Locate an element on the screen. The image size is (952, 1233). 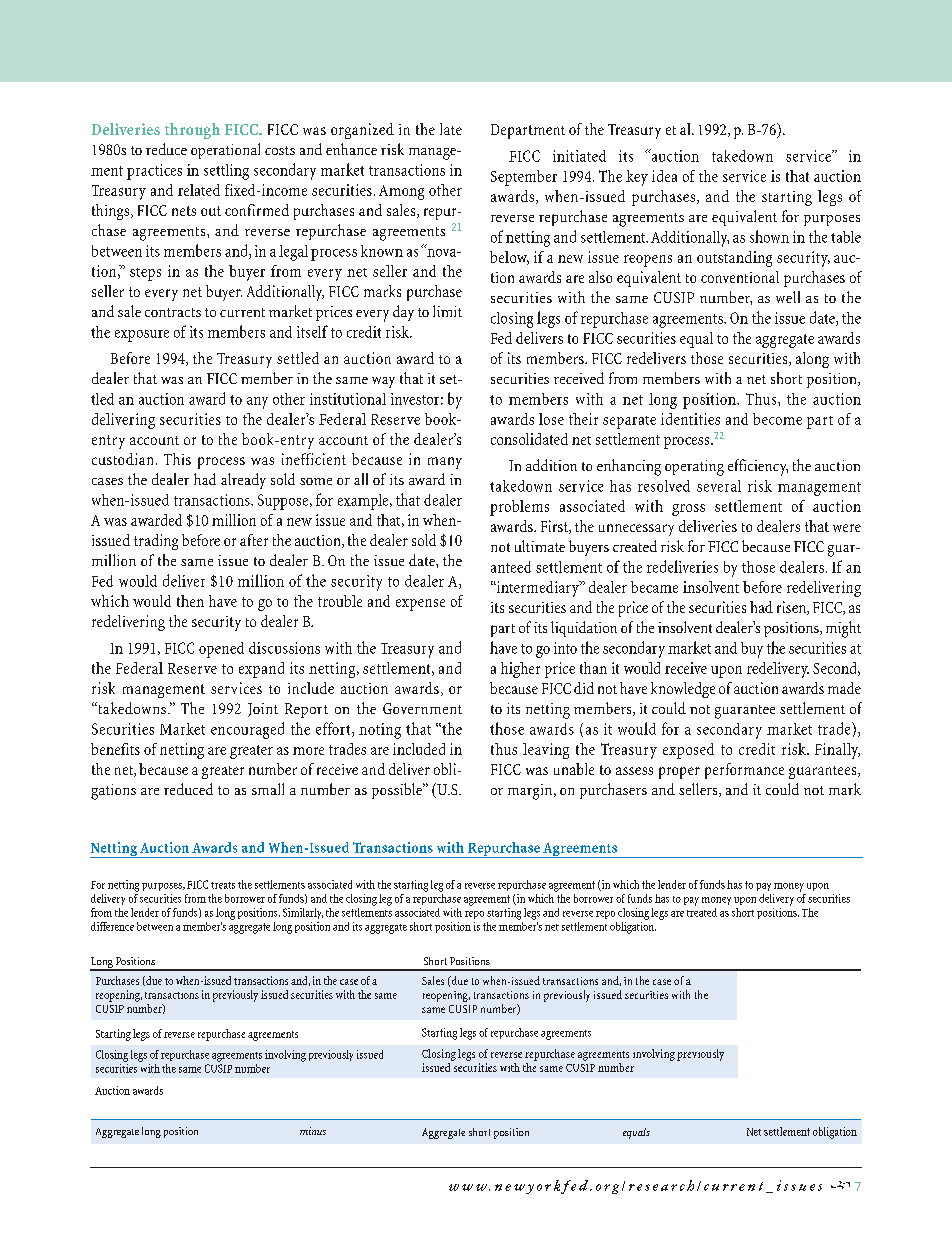
settling is located at coordinates (226, 172).
